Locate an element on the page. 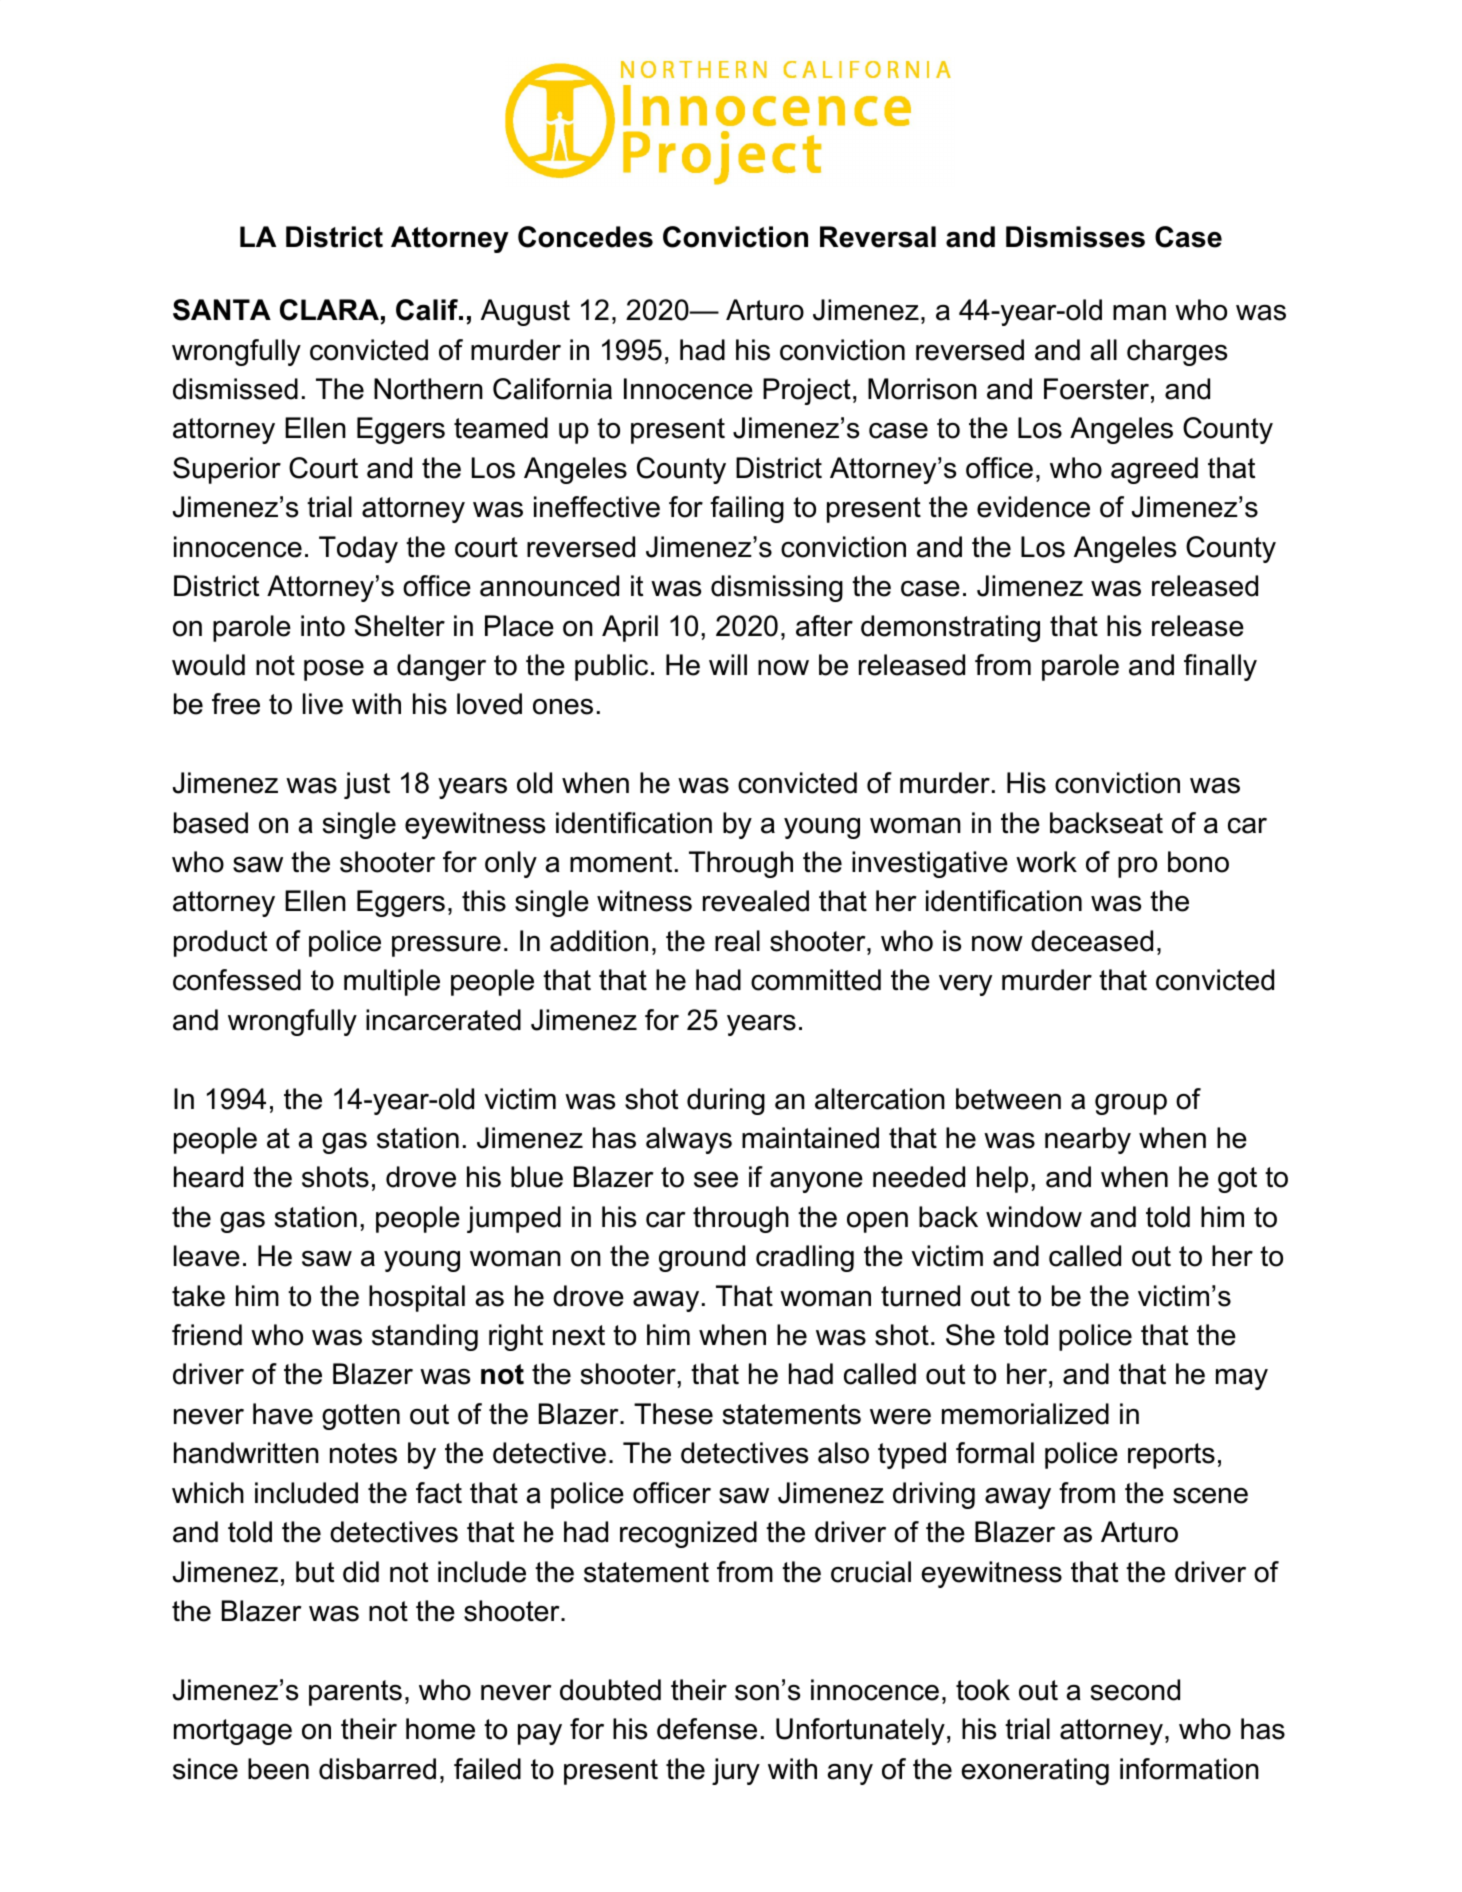 This image has height=1892, width=1462. just is located at coordinates (367, 785).
